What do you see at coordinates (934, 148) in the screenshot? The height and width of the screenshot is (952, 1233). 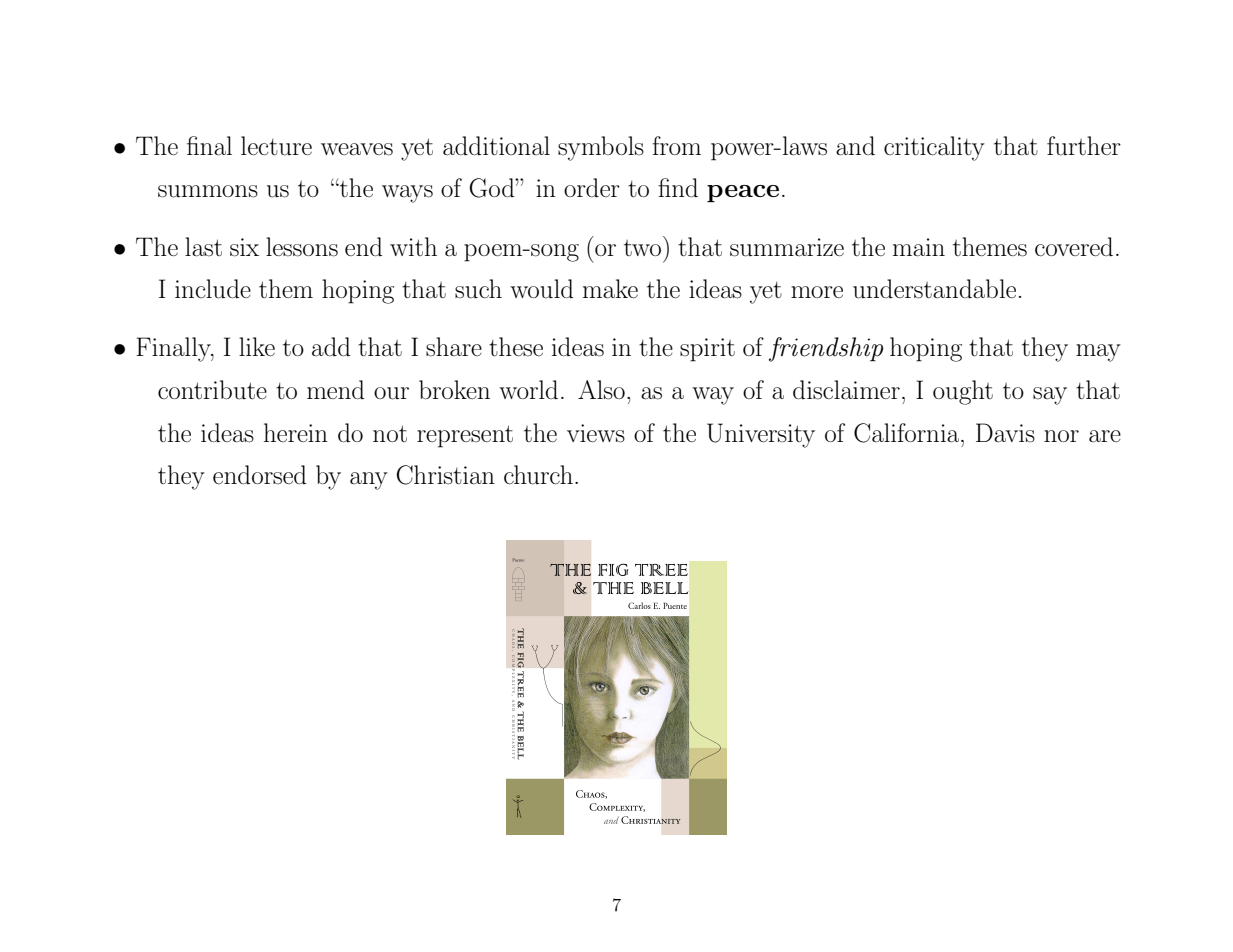 I see `criticality` at bounding box center [934, 148].
